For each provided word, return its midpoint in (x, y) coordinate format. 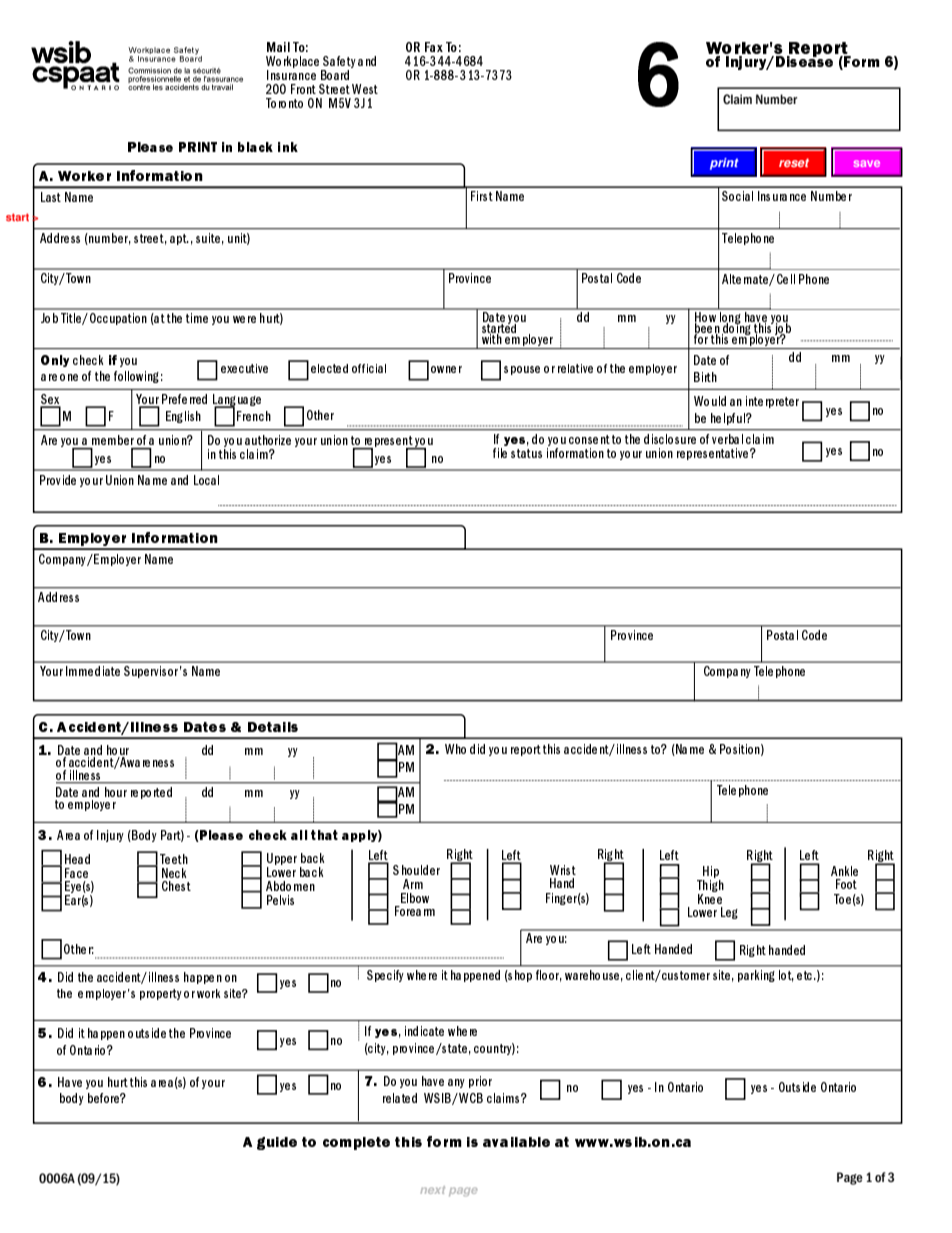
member (113, 440)
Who (455, 749)
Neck (174, 873)
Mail (278, 47)
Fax (434, 47)
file (500, 453)
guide (277, 1143)
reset (794, 162)
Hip (711, 873)
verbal (727, 439)
